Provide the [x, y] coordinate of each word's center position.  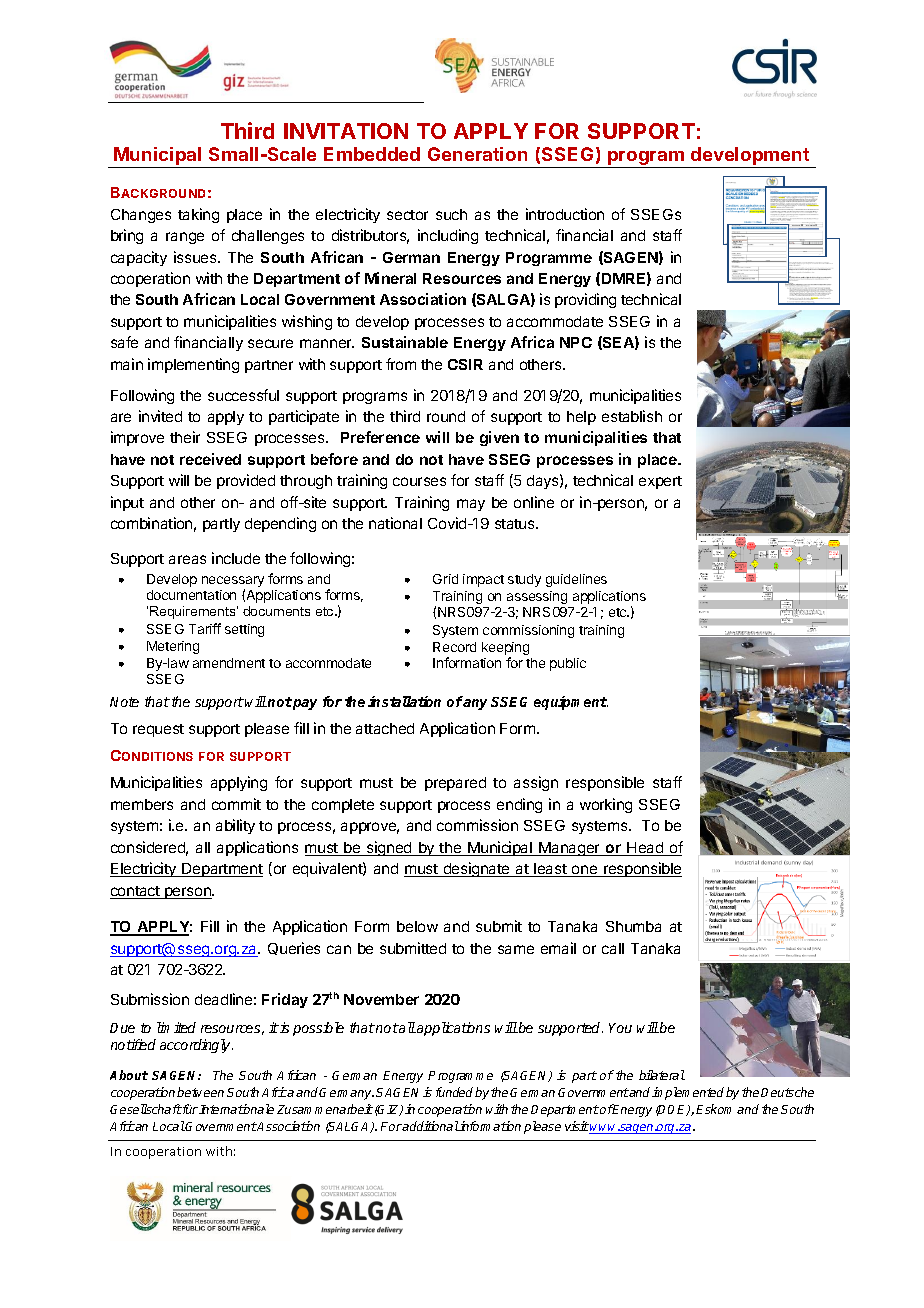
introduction [565, 214]
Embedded [372, 154]
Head [645, 849]
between [200, 1092]
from [401, 364]
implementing [193, 365]
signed [389, 848]
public [568, 664]
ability [235, 826]
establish [632, 416]
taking [198, 215]
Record [454, 647]
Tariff [205, 628]
